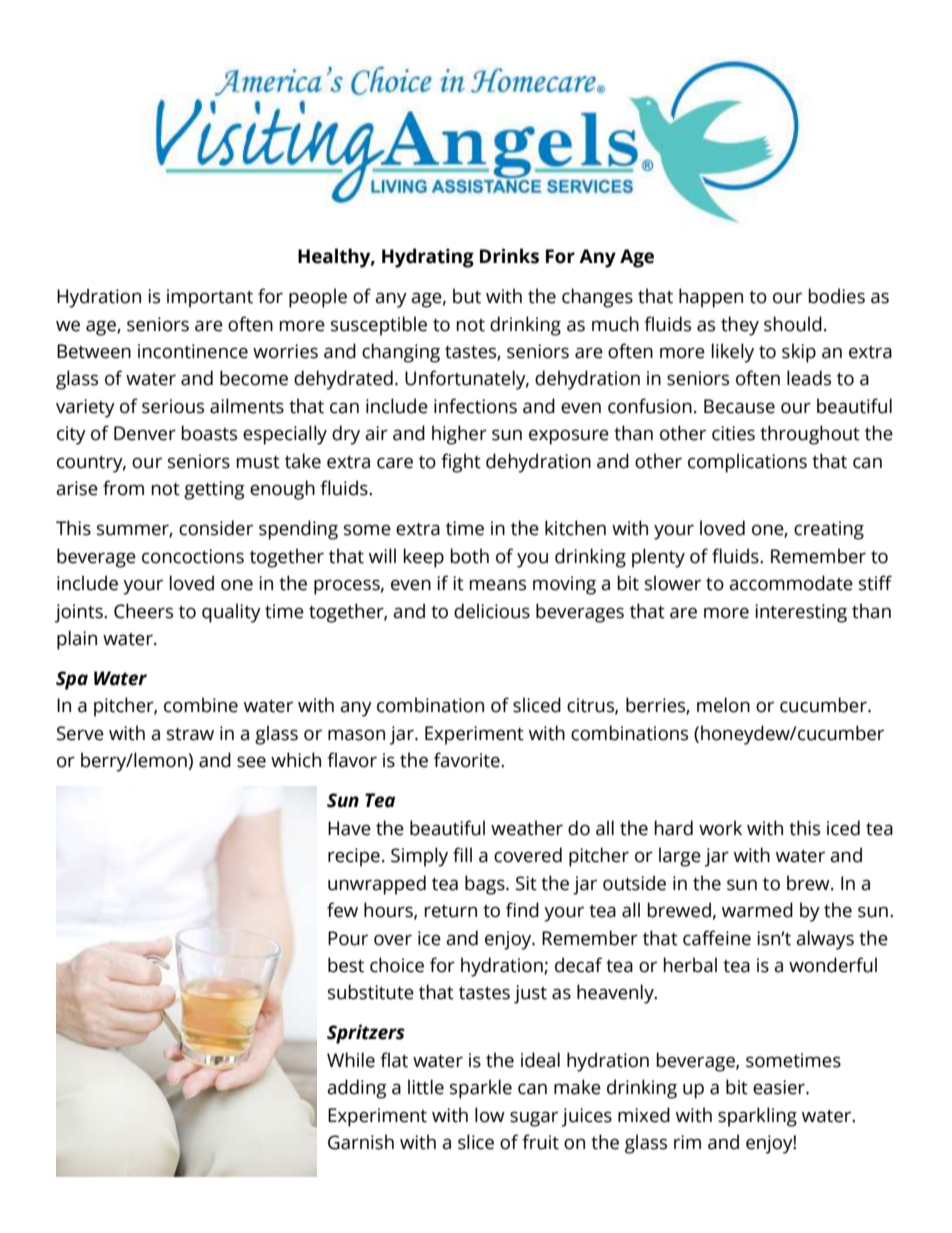  I want to click on bodies, so click(837, 296).
